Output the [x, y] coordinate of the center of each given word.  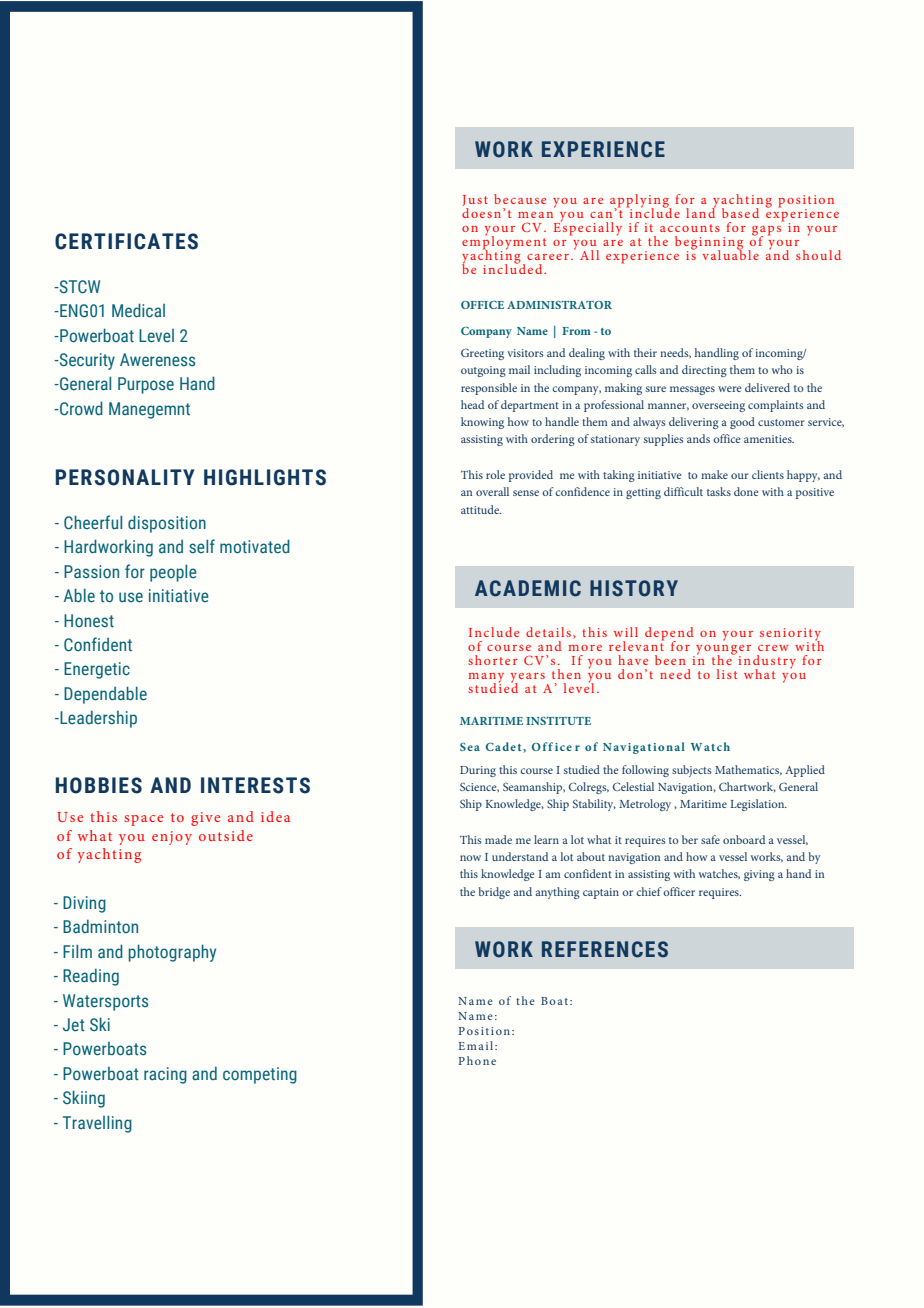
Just [475, 202]
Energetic [97, 670]
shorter [493, 660]
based [740, 213]
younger [722, 651]
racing [165, 1075]
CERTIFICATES [126, 241]
